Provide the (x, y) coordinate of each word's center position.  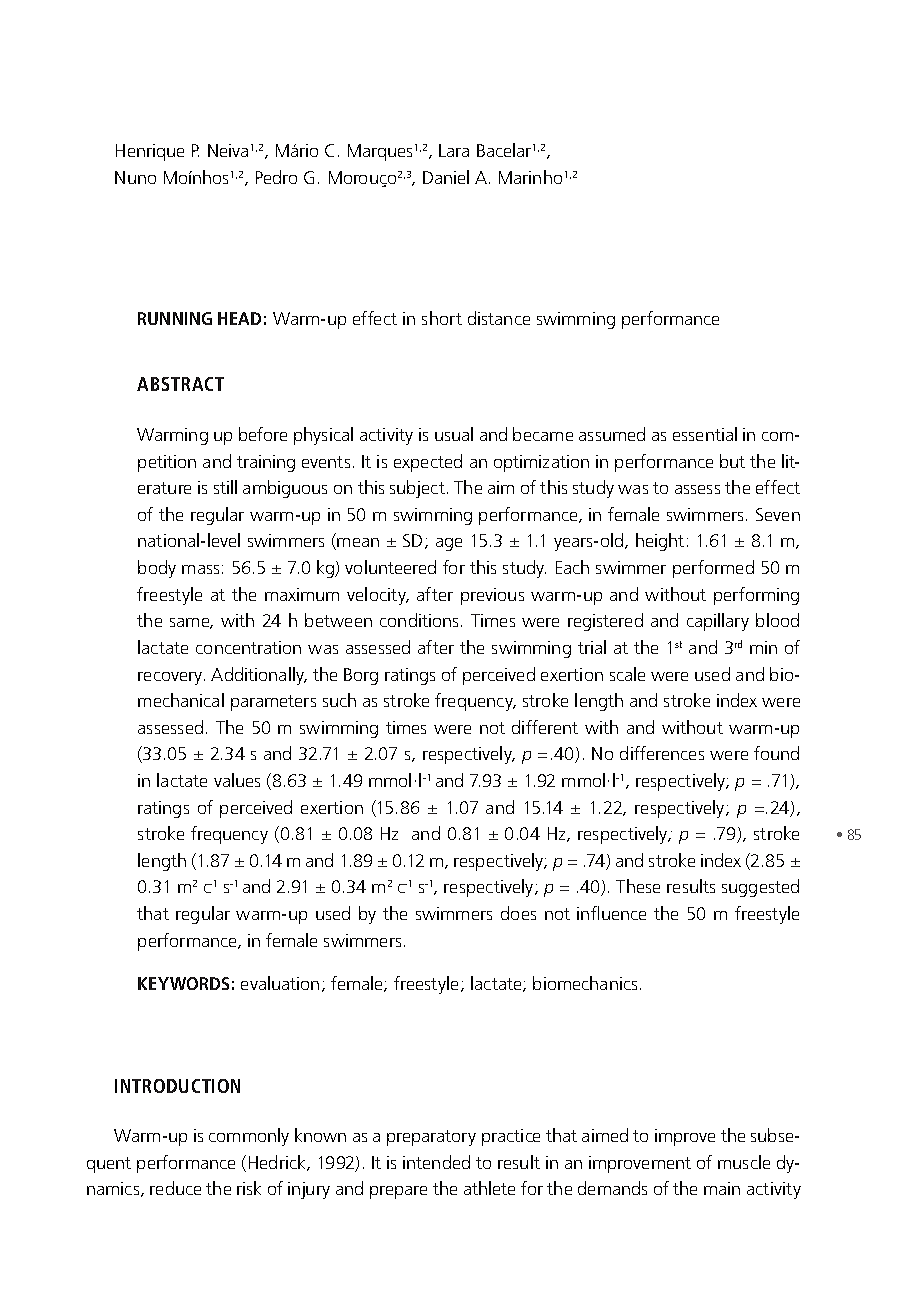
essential (705, 434)
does (518, 913)
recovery (171, 678)
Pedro (276, 177)
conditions (421, 620)
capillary (718, 622)
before (263, 434)
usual (454, 434)
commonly (249, 1137)
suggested (760, 888)
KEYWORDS (183, 983)
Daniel (446, 177)
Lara (454, 150)
